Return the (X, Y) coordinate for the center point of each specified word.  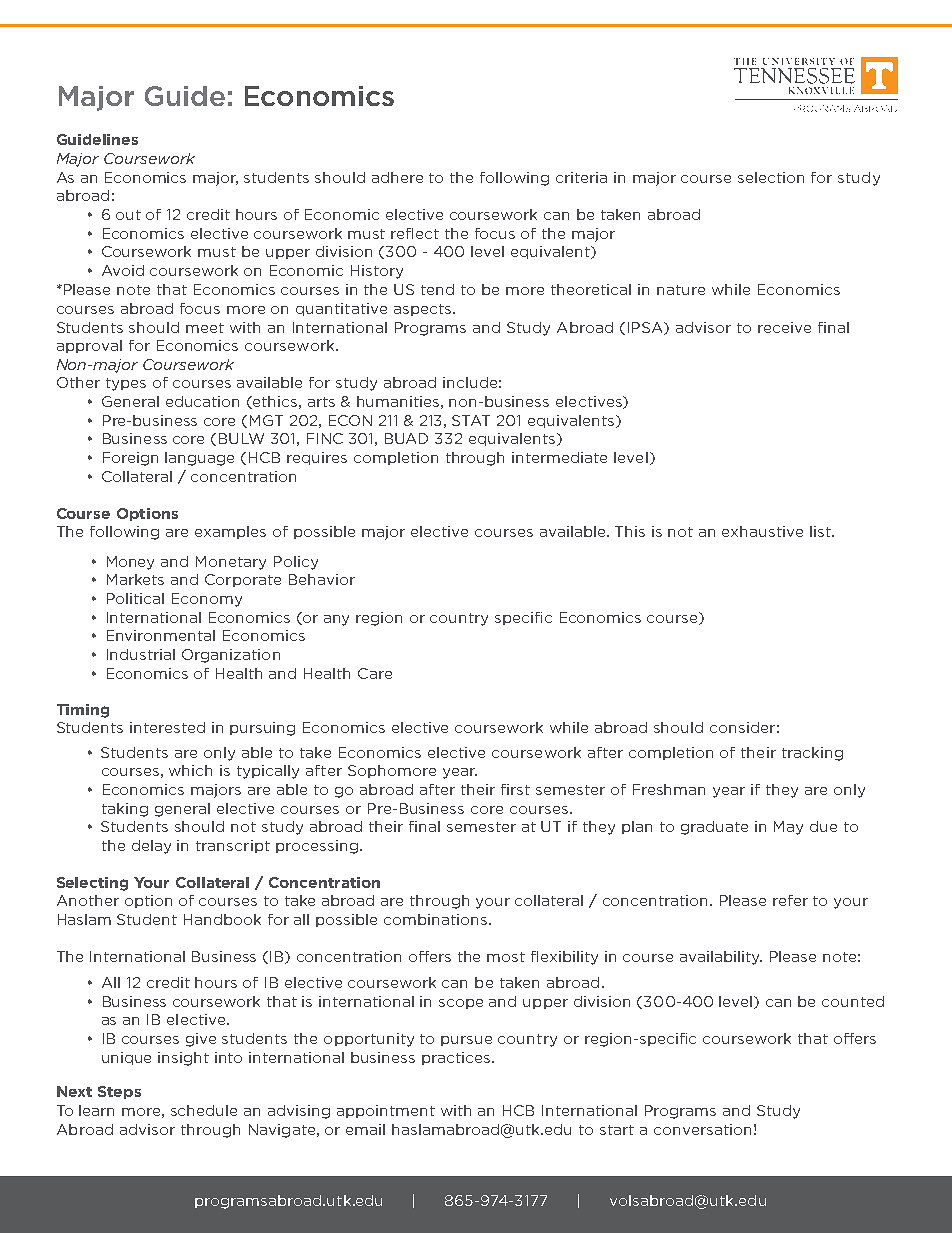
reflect (415, 233)
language (199, 459)
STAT (471, 420)
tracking (812, 754)
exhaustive (762, 531)
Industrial (141, 654)
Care (375, 673)
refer (790, 900)
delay (151, 847)
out (128, 215)
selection (771, 177)
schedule (204, 1110)
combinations (437, 919)
